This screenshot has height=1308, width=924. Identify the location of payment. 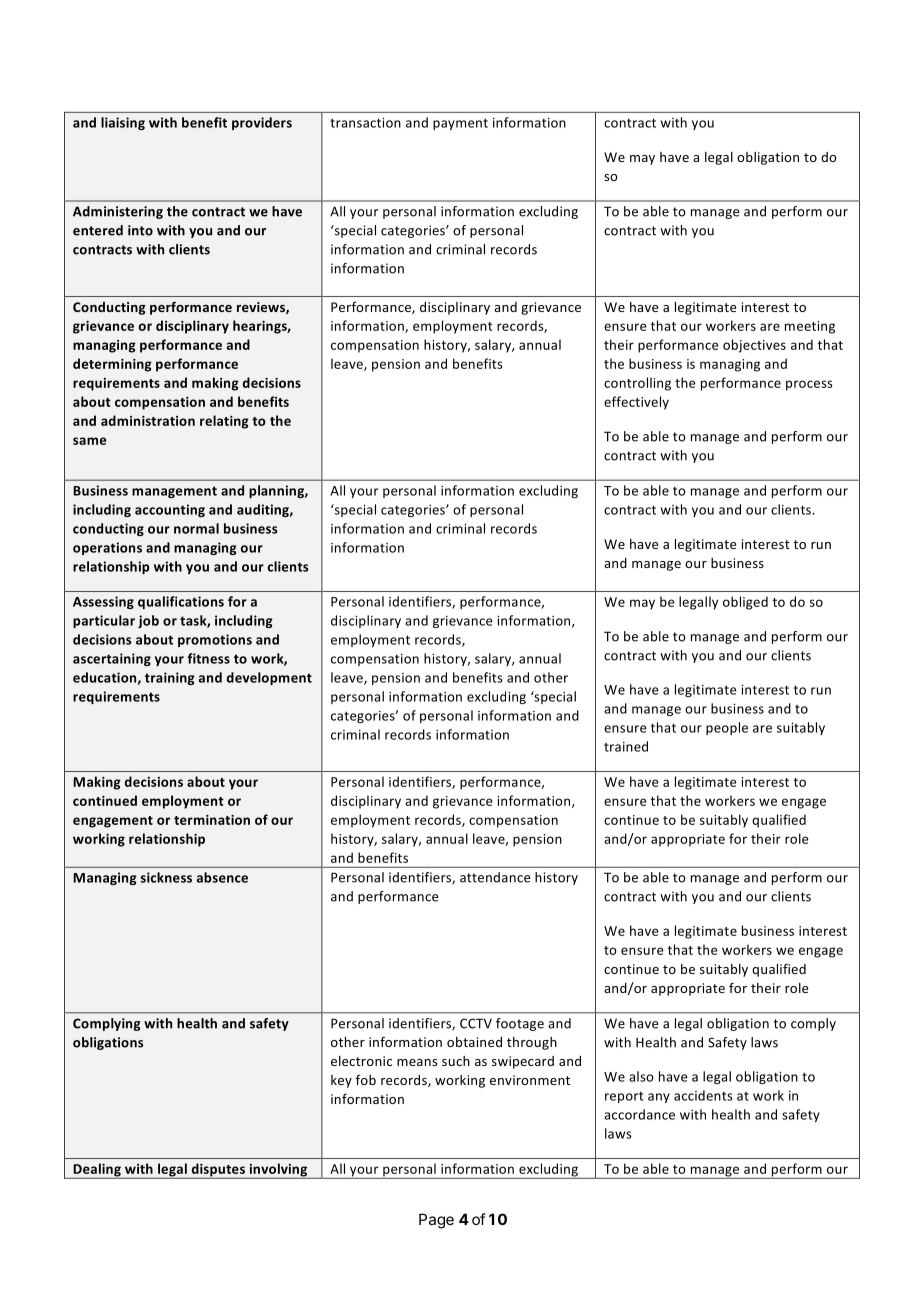
(460, 124).
